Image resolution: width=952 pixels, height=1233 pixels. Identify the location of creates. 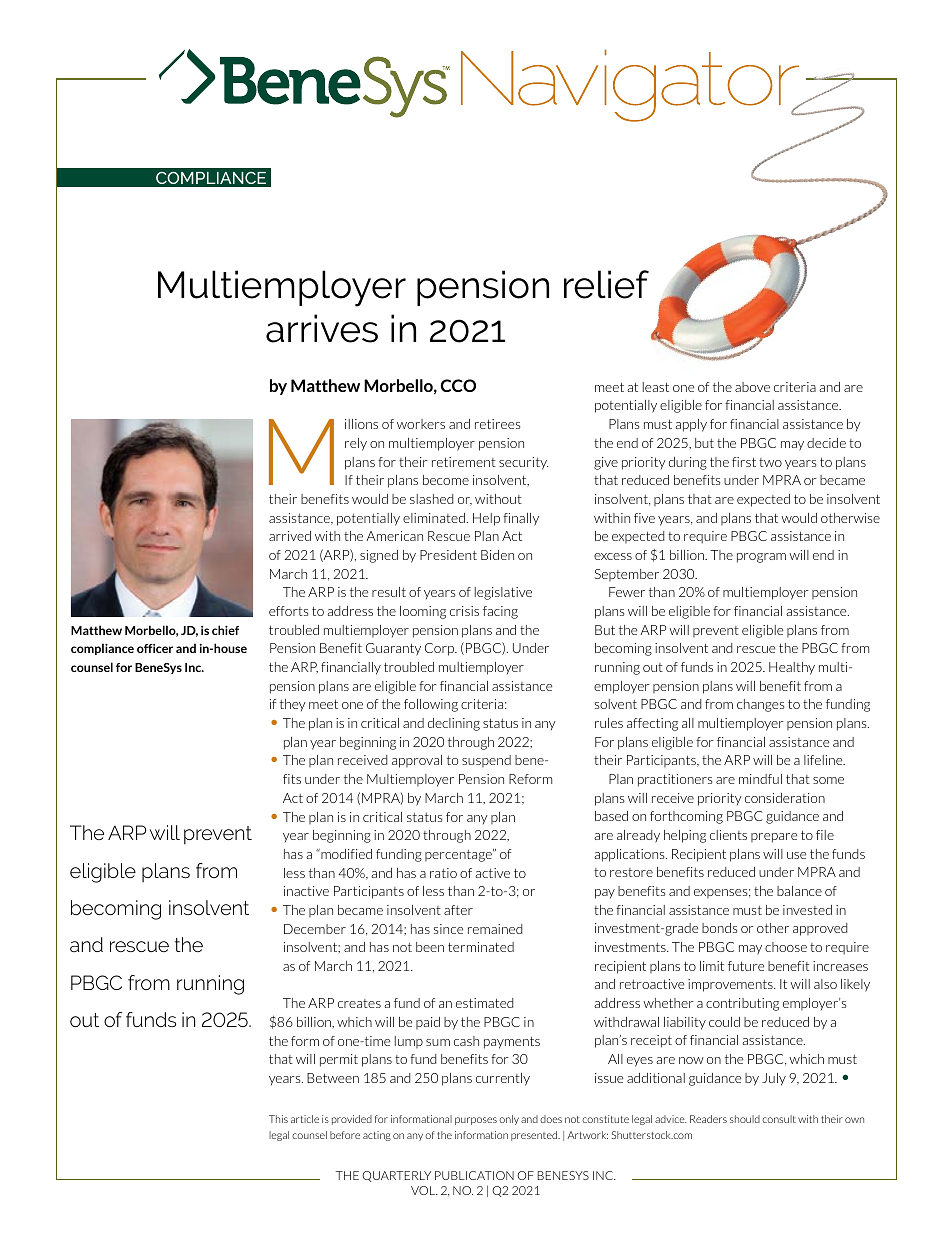
(359, 1003).
